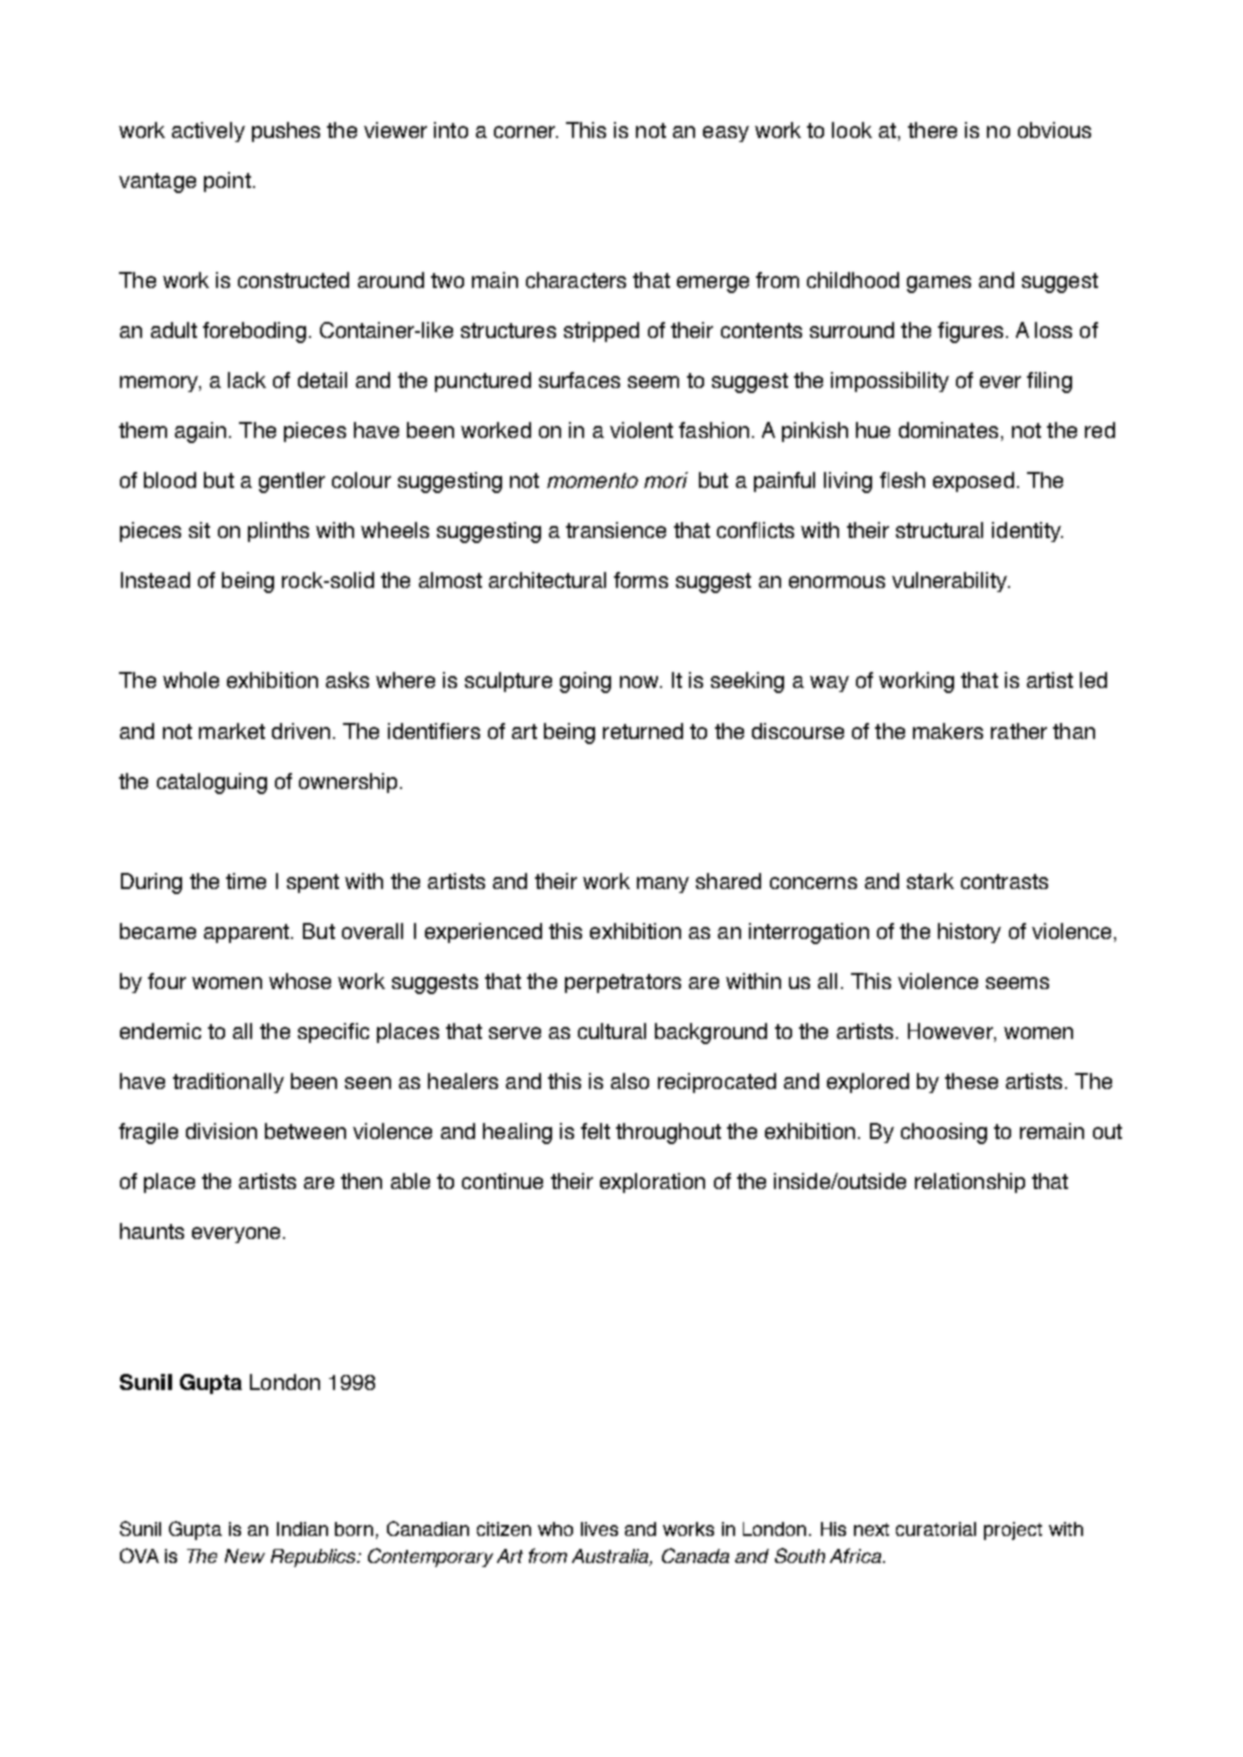  What do you see at coordinates (970, 1183) in the image?
I see `relationship` at bounding box center [970, 1183].
